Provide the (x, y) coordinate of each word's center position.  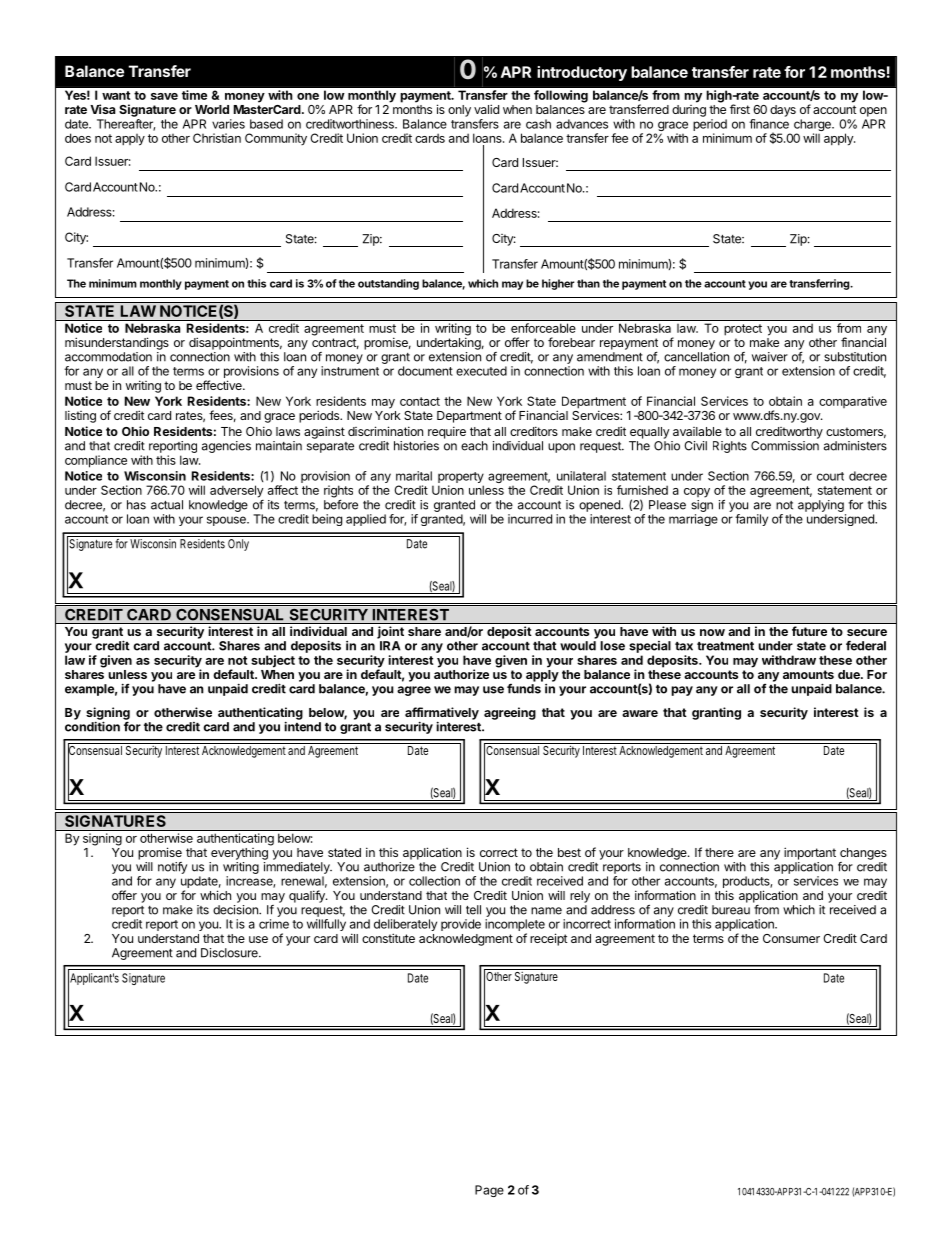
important (810, 853)
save (164, 96)
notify (172, 868)
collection (434, 881)
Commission (785, 446)
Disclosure (230, 953)
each (474, 446)
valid (486, 109)
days (783, 111)
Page (489, 1191)
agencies (226, 447)
